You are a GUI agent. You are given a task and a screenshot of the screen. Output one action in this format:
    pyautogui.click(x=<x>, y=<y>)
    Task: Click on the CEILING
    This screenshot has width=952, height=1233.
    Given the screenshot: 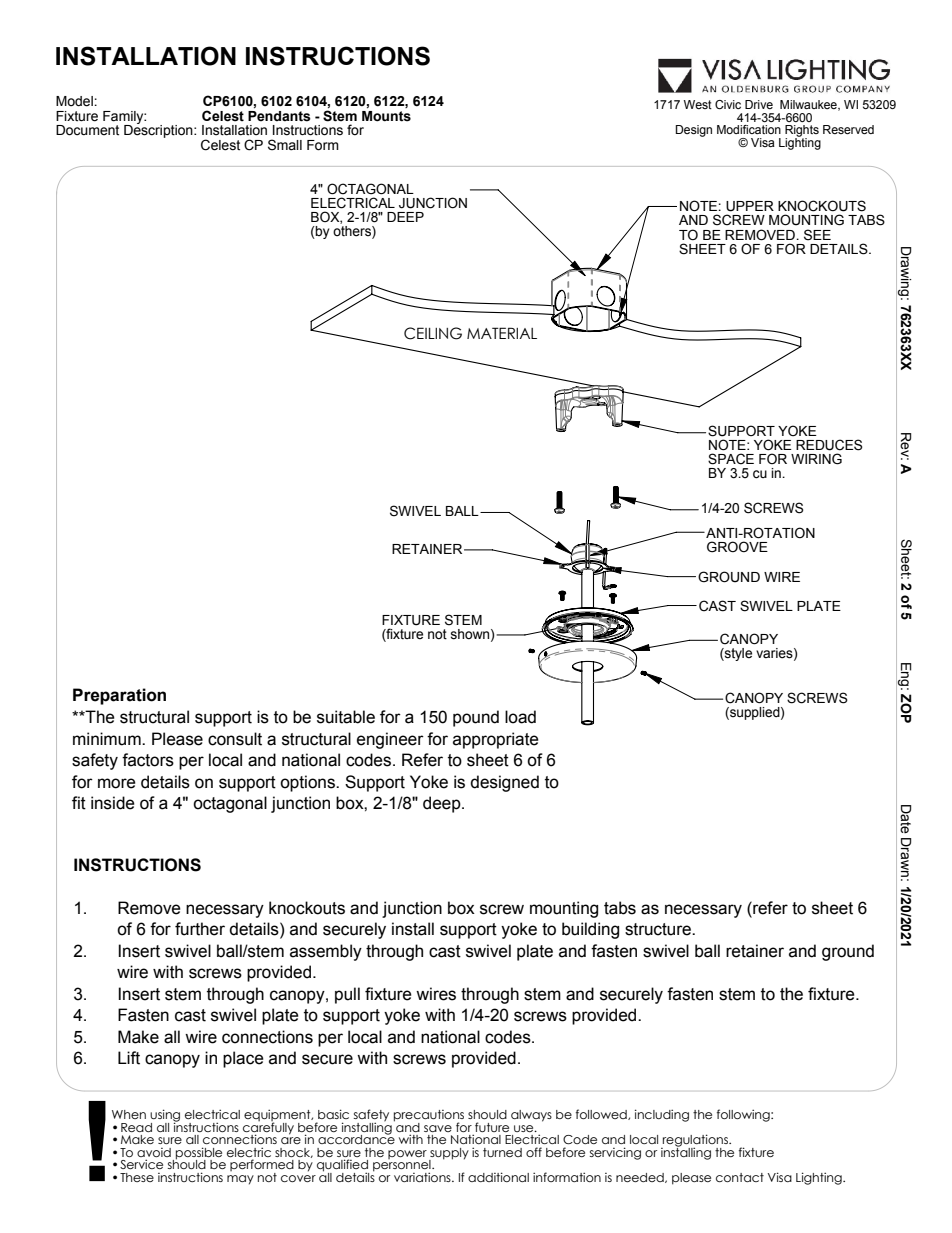 What is the action you would take?
    pyautogui.click(x=433, y=333)
